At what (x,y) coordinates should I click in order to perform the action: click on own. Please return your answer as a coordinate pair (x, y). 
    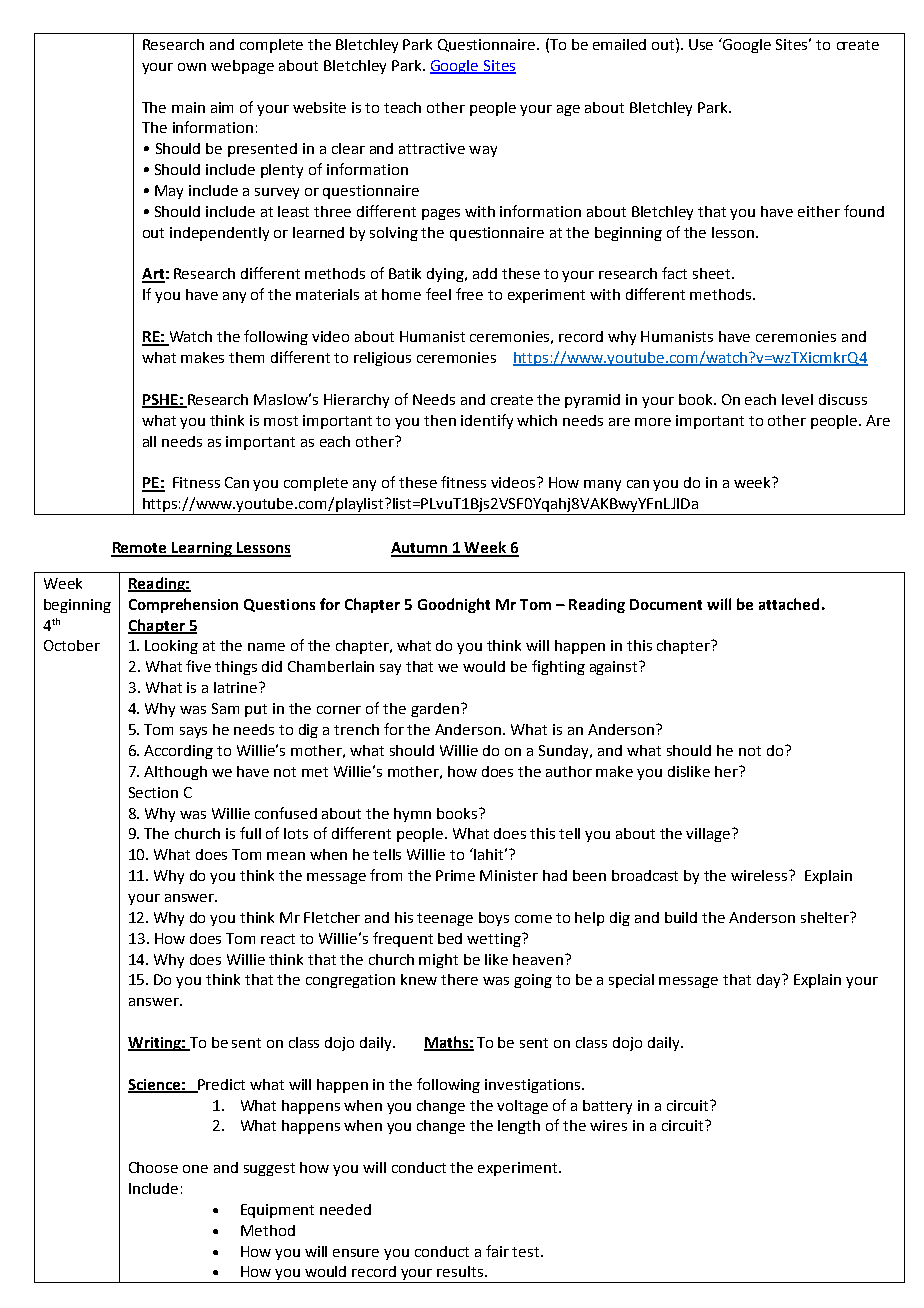
    Looking at the image, I should click on (192, 67).
